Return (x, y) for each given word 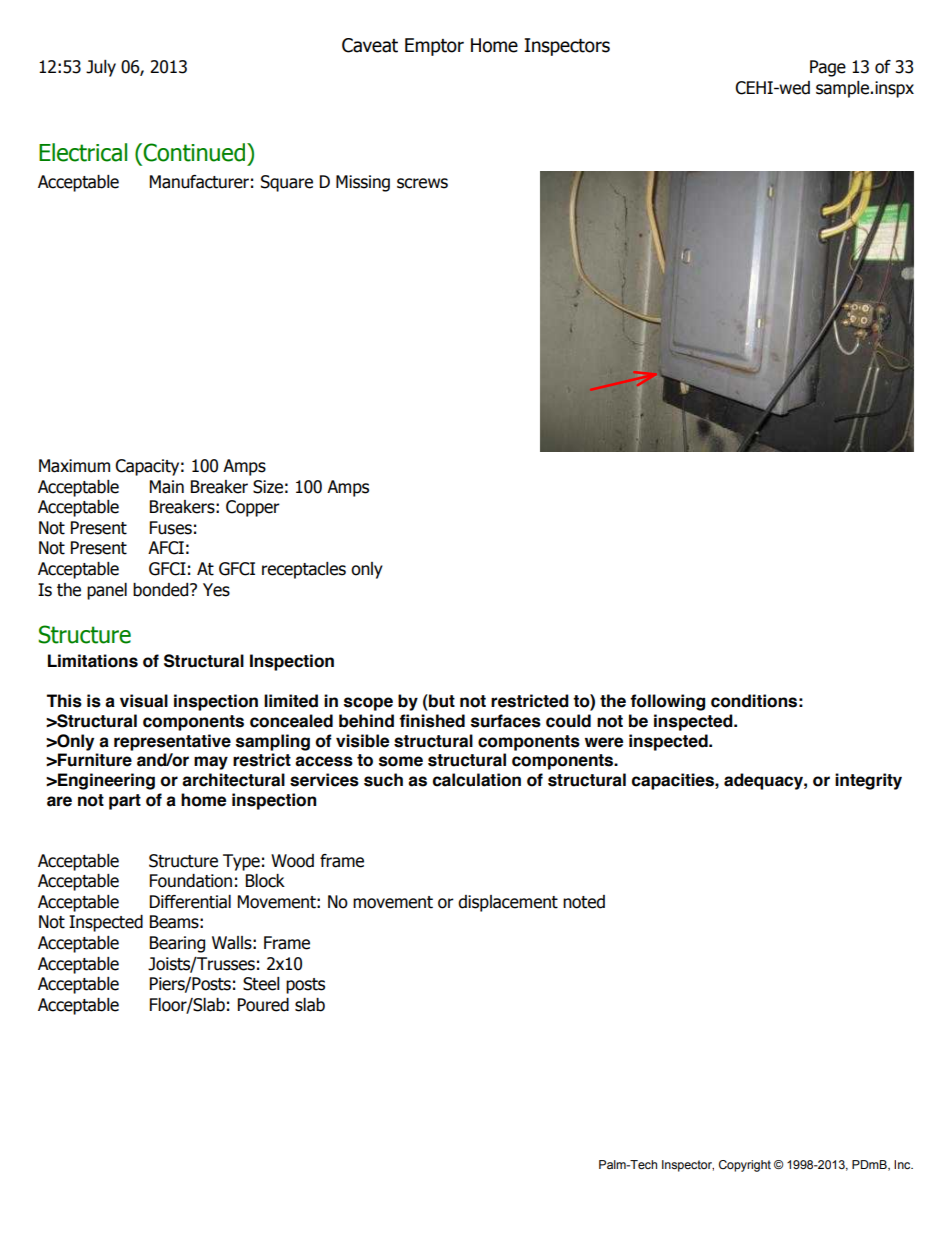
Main (167, 487)
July (101, 68)
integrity (868, 781)
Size (268, 487)
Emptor (434, 47)
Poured (263, 1005)
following (667, 702)
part (125, 802)
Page (828, 68)
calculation (477, 780)
